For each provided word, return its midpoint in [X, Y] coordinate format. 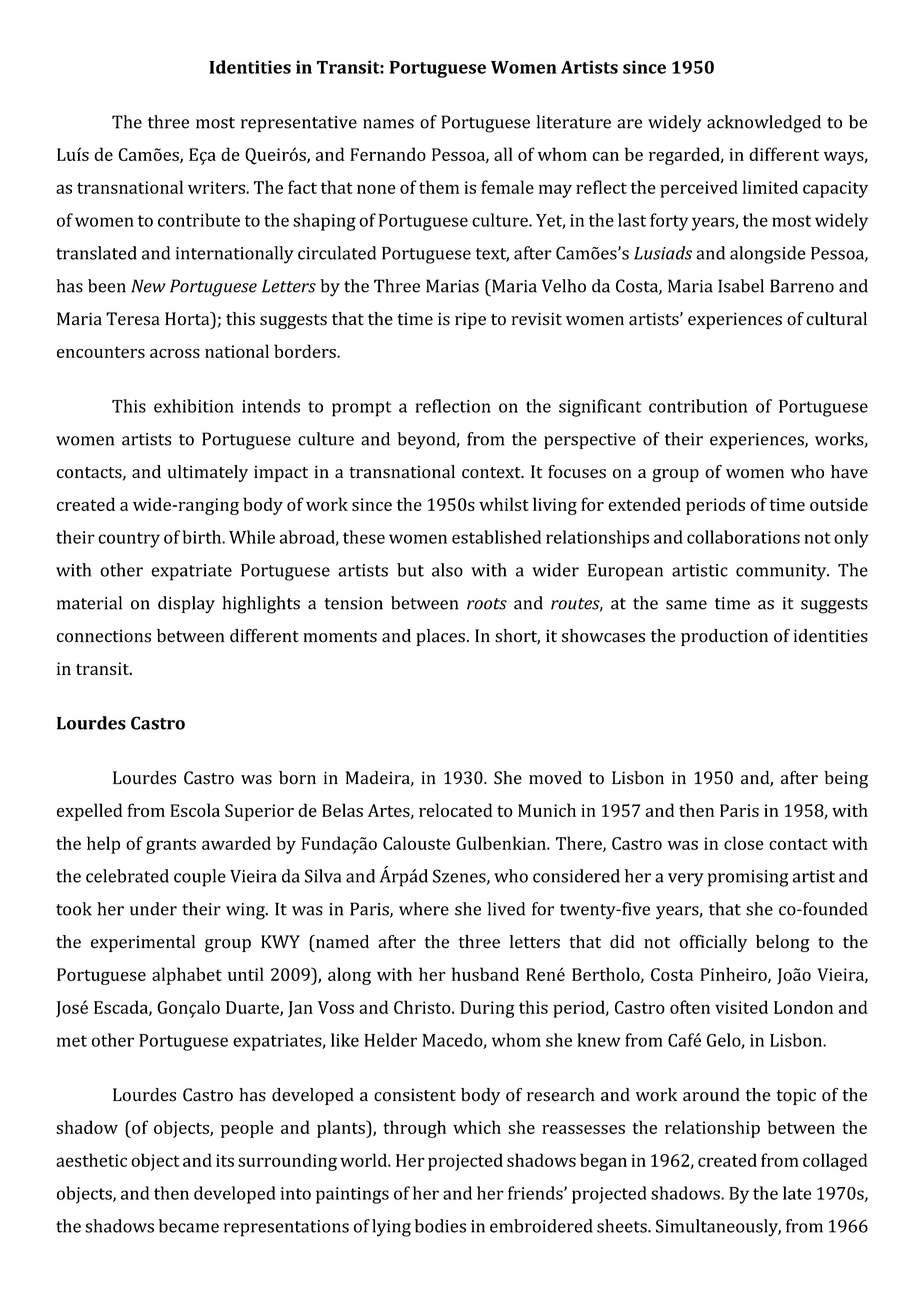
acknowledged [764, 124]
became [189, 1226]
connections [104, 636]
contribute [199, 220]
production [724, 637]
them [439, 187]
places [440, 637]
